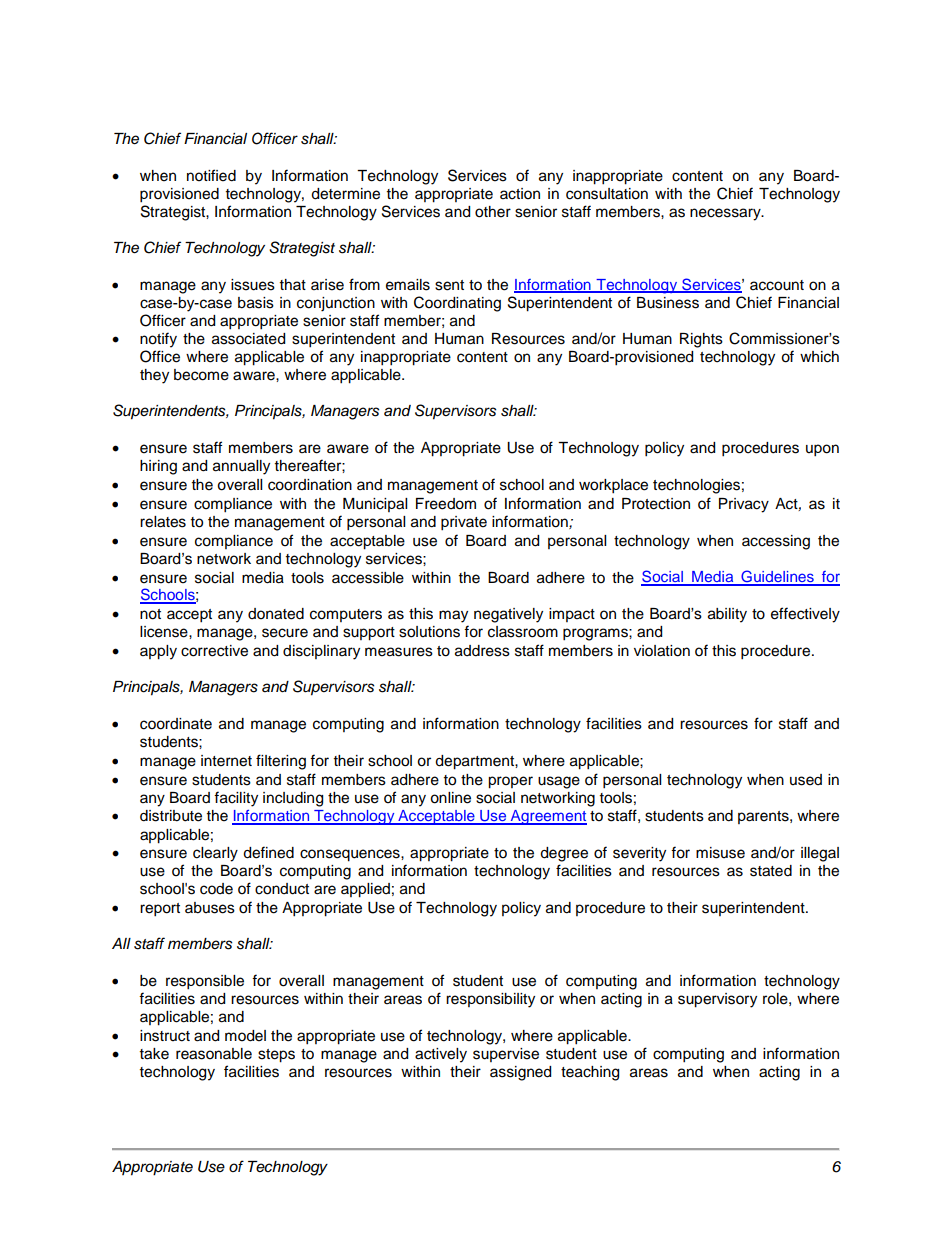  I want to click on supervisory, so click(717, 1000).
